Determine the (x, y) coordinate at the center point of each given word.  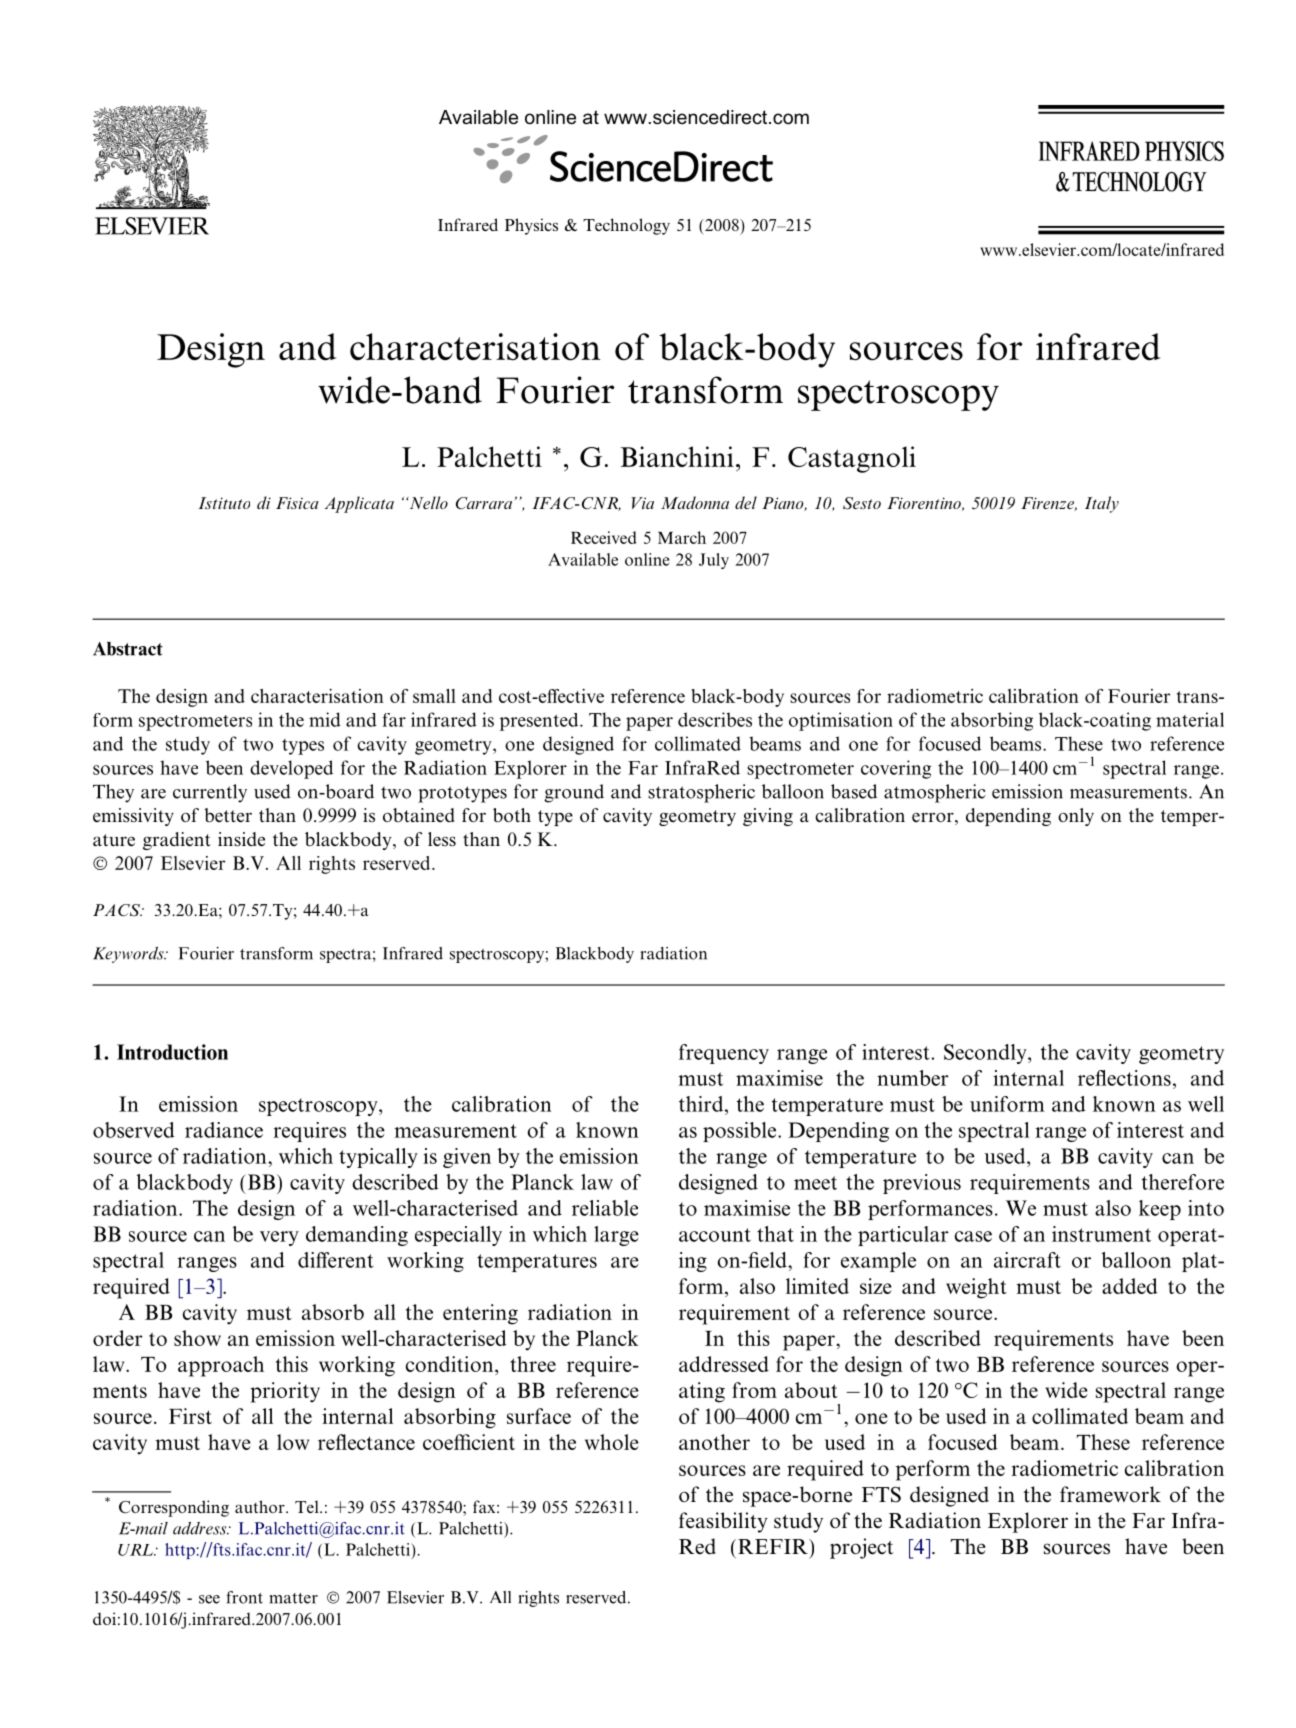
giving (768, 817)
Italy (1102, 504)
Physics (531, 226)
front (244, 1597)
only (1076, 817)
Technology (626, 226)
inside (241, 839)
